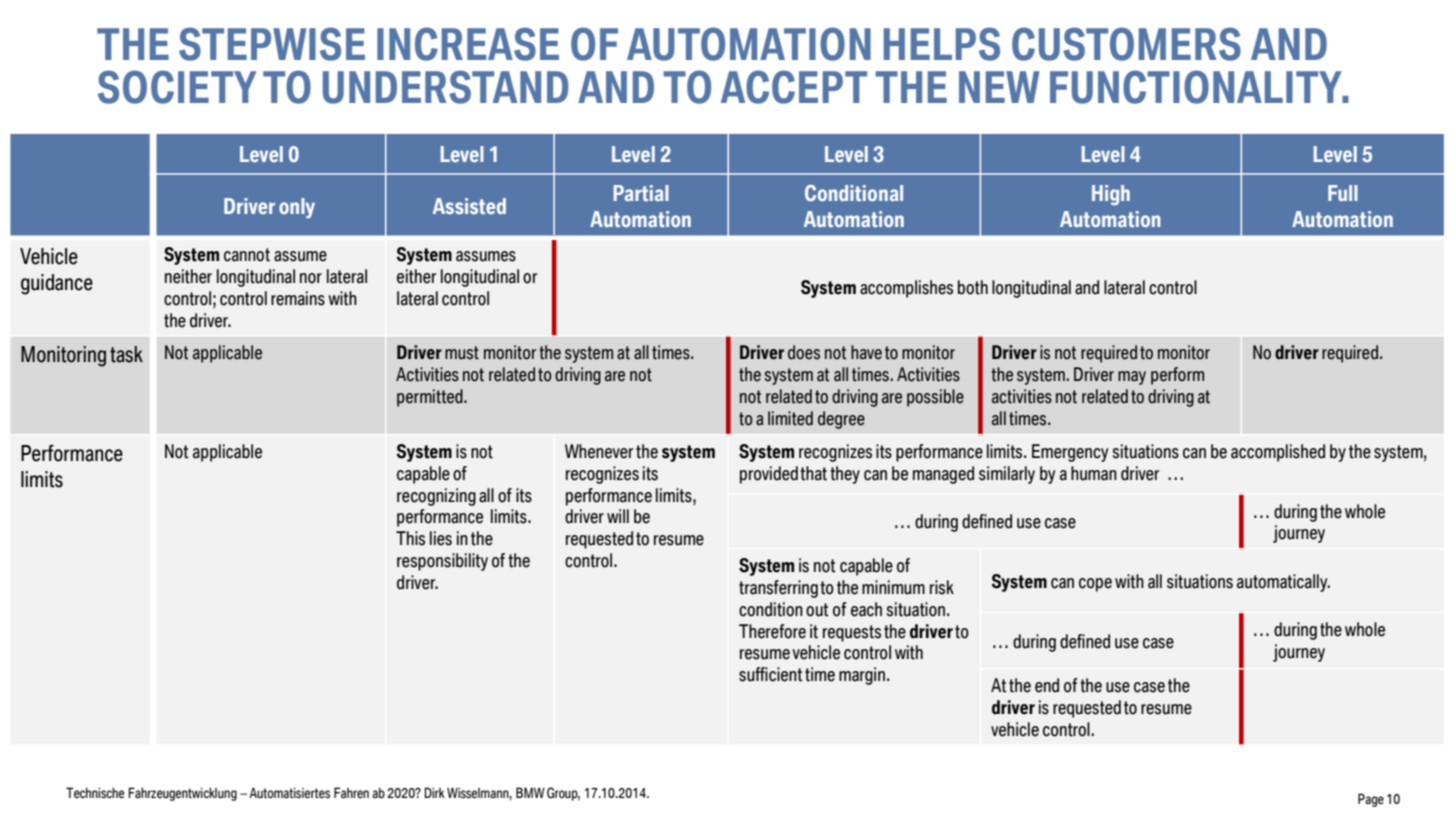 This document has height=818, width=1456. Describe the element at coordinates (794, 87) in the document. I see `ACCEPT` at that location.
